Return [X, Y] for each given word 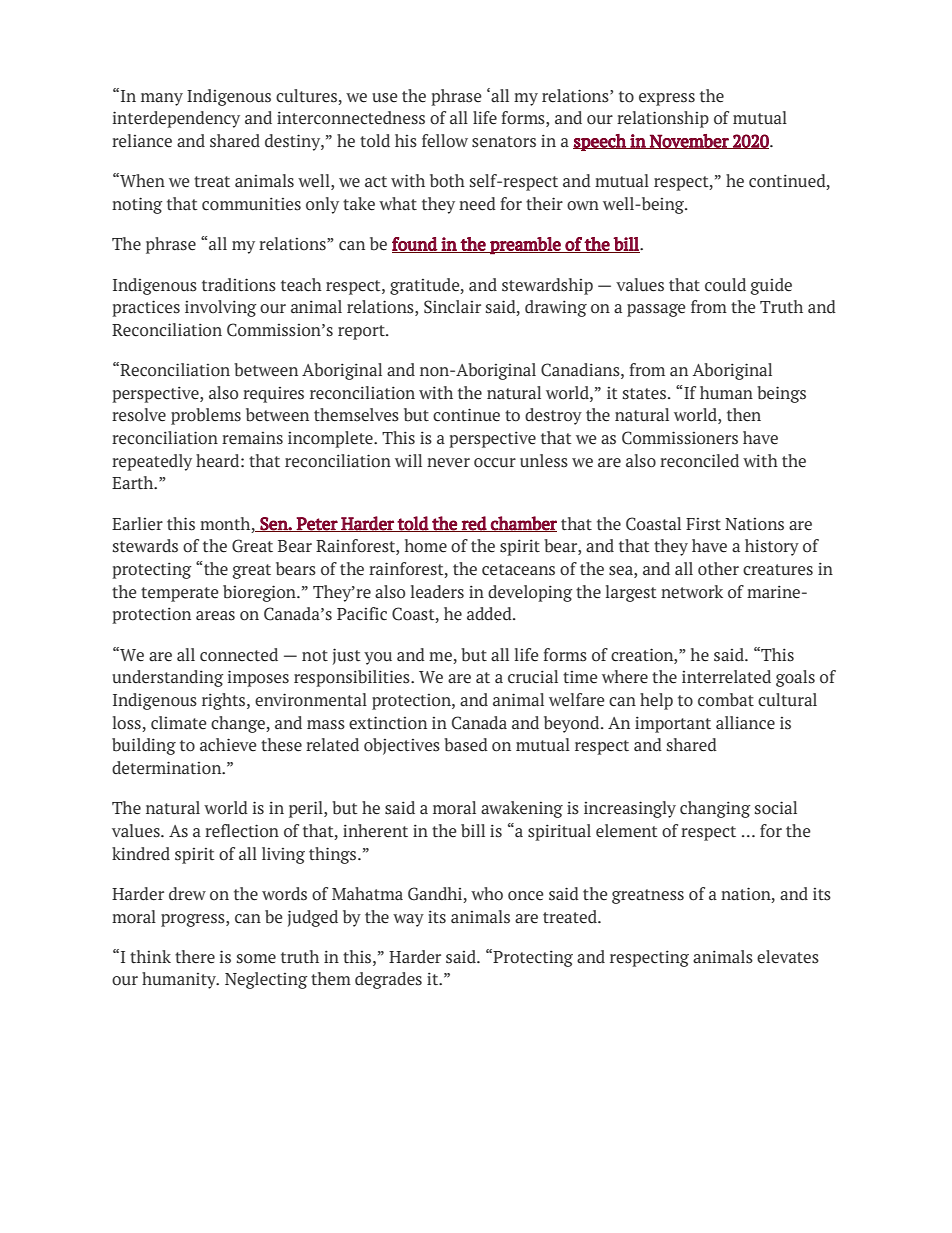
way [408, 920]
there [195, 957]
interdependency [176, 119]
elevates [788, 957]
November [689, 141]
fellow [445, 141]
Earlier [137, 524]
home [426, 546]
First [703, 524]
